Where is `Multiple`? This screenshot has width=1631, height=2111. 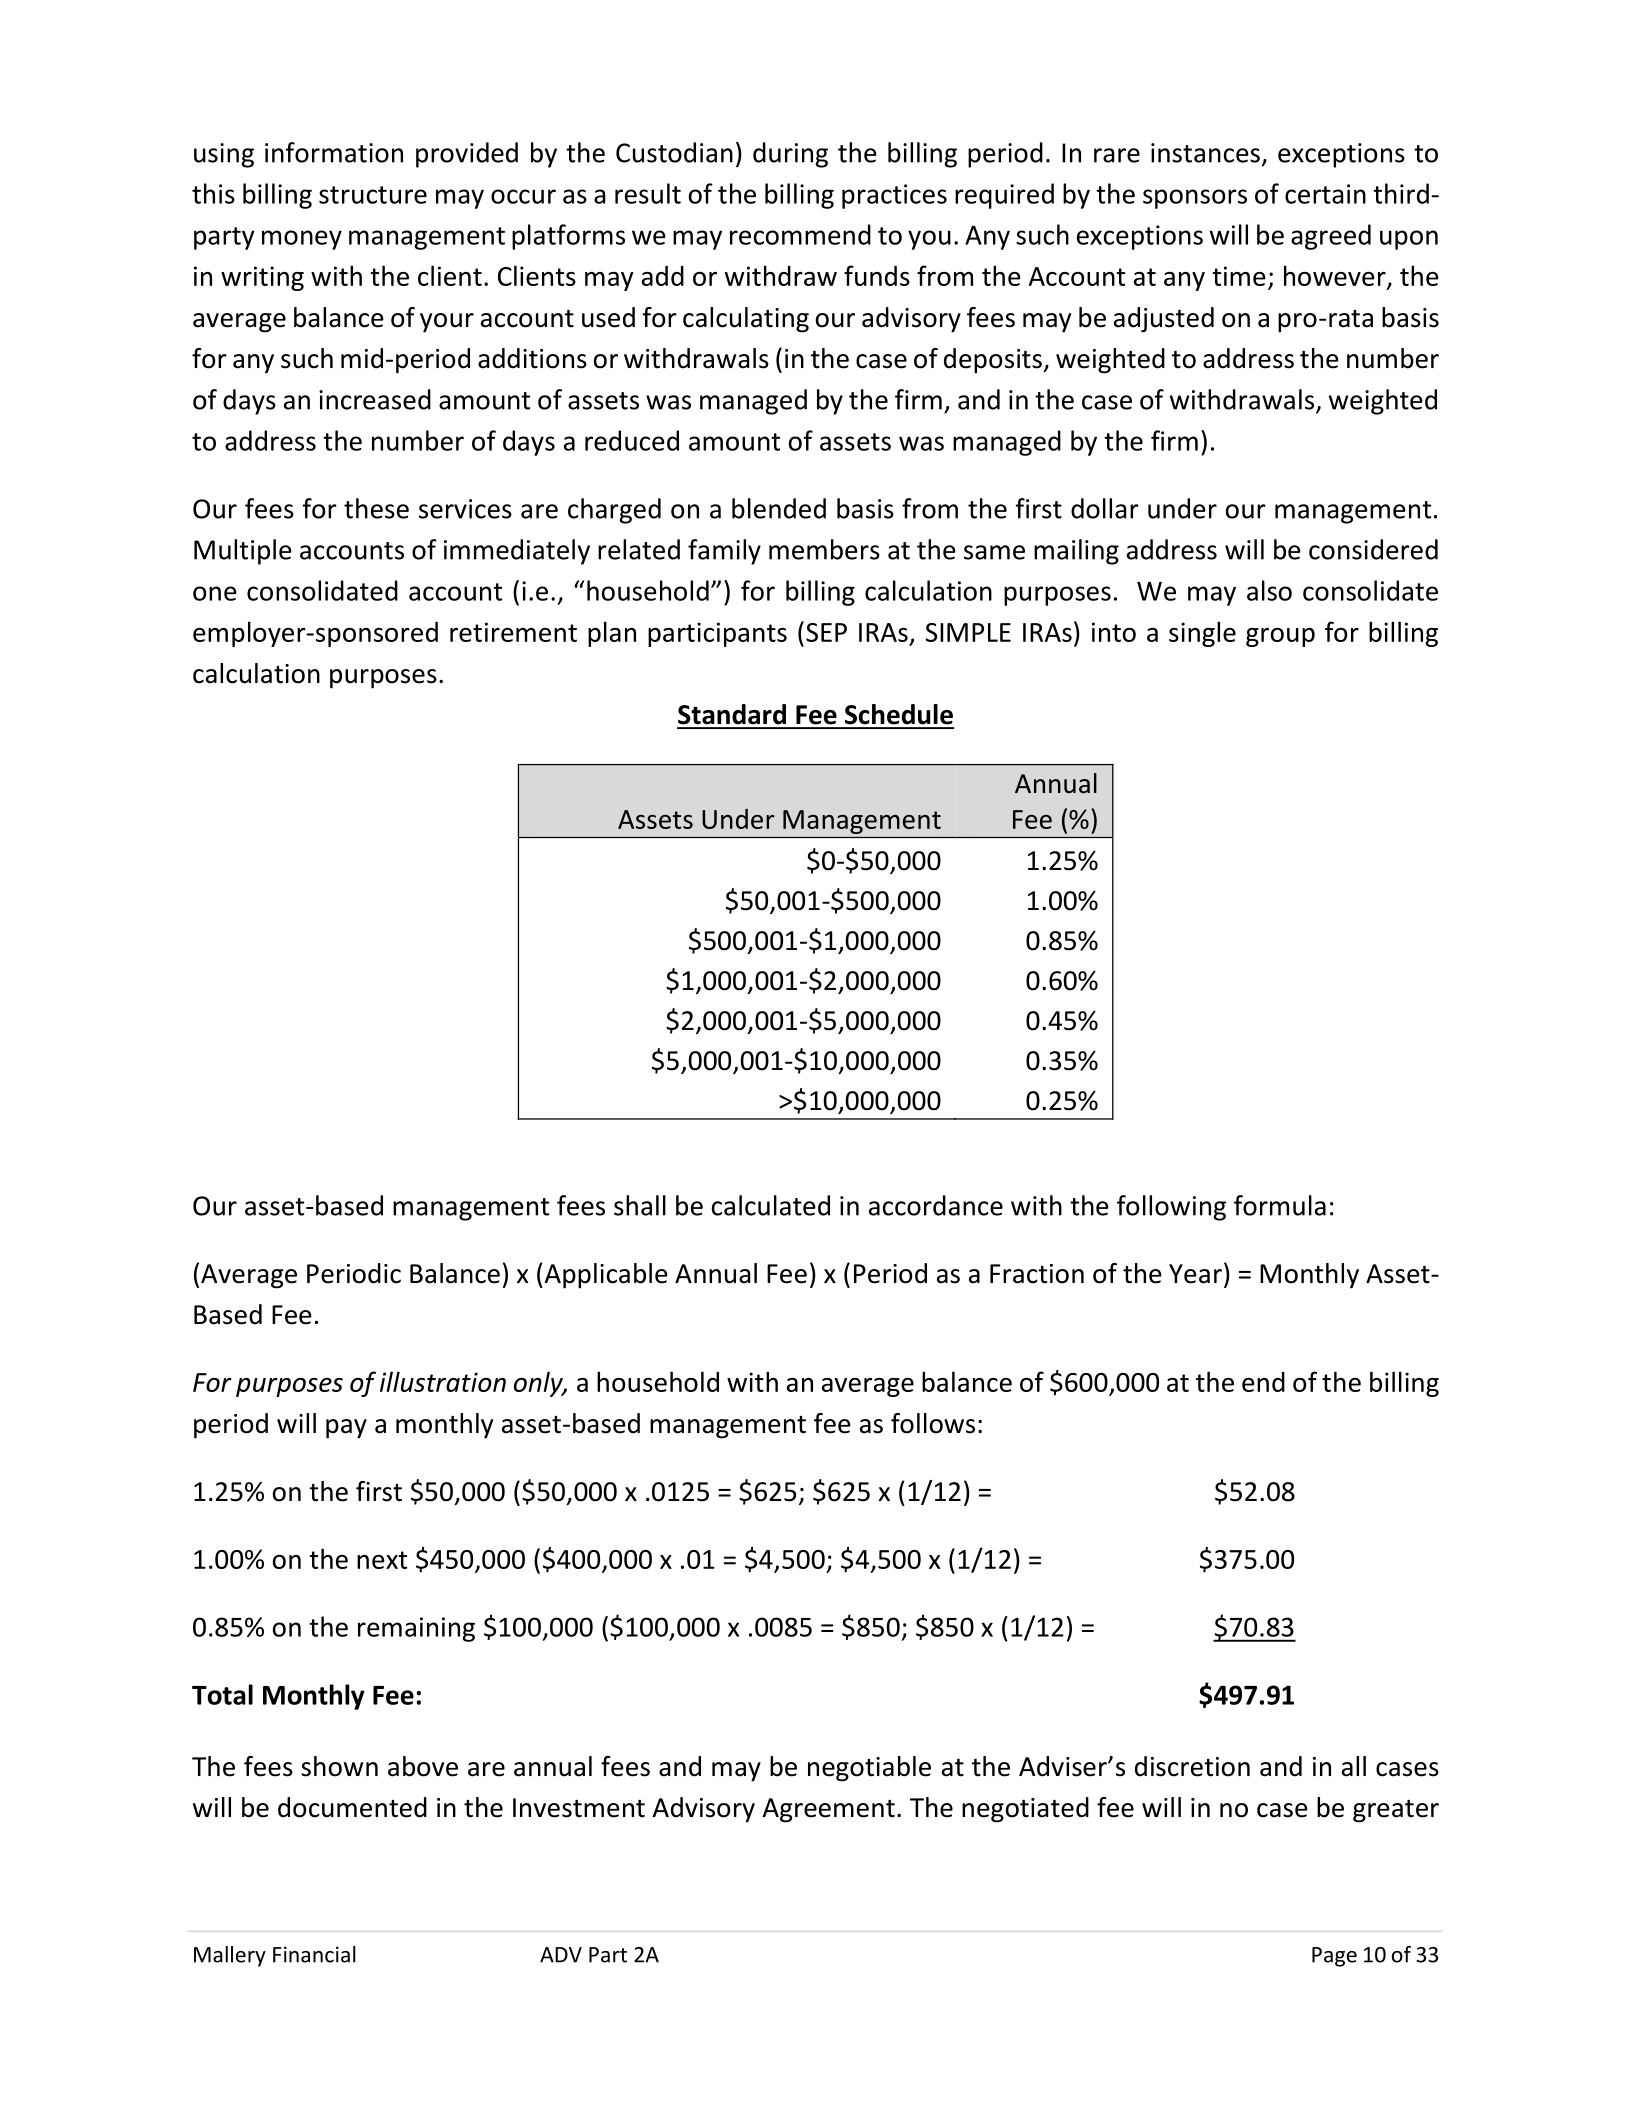
Multiple is located at coordinates (243, 552).
